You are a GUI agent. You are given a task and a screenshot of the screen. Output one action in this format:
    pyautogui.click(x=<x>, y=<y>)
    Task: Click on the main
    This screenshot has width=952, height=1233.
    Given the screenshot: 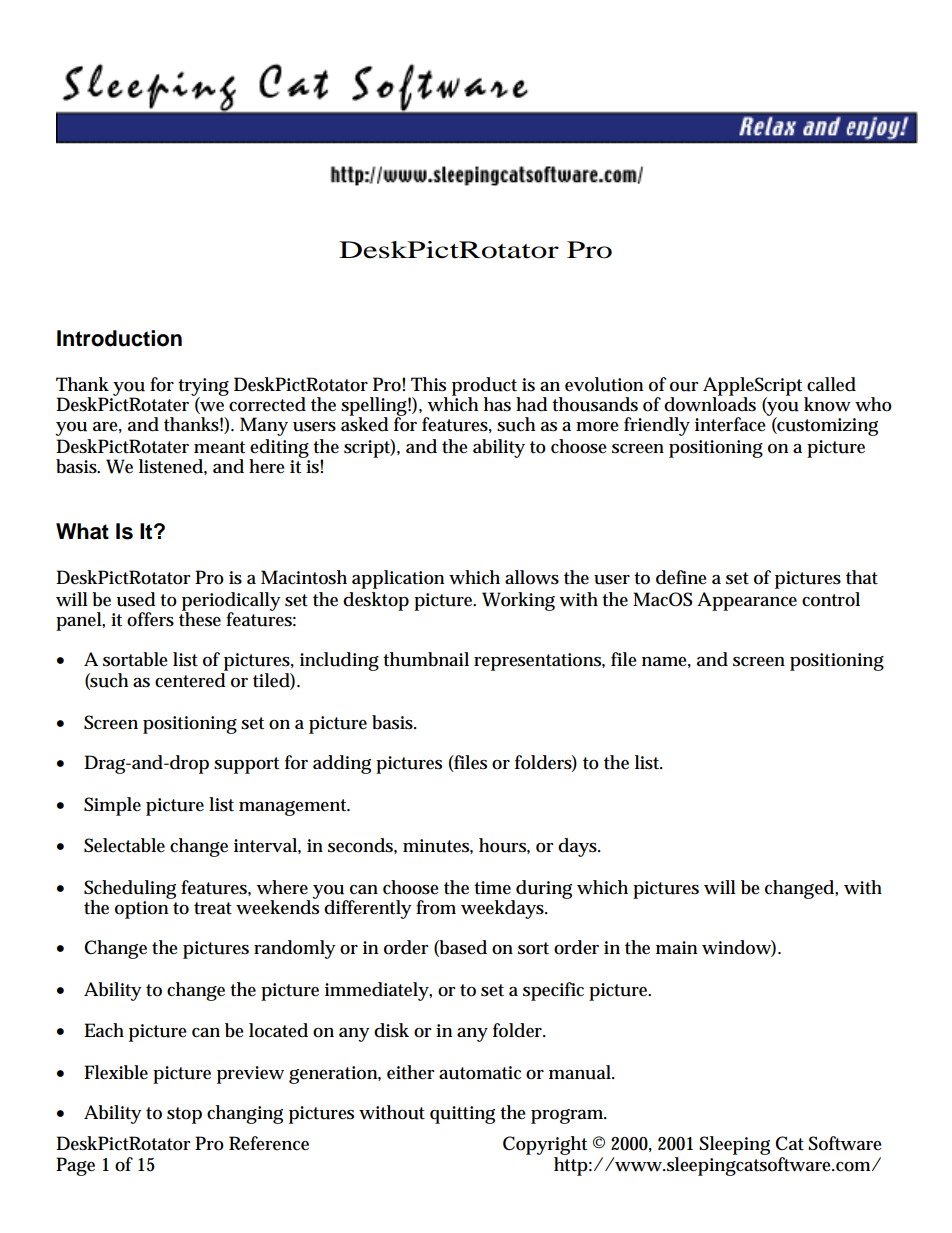 What is the action you would take?
    pyautogui.click(x=676, y=947)
